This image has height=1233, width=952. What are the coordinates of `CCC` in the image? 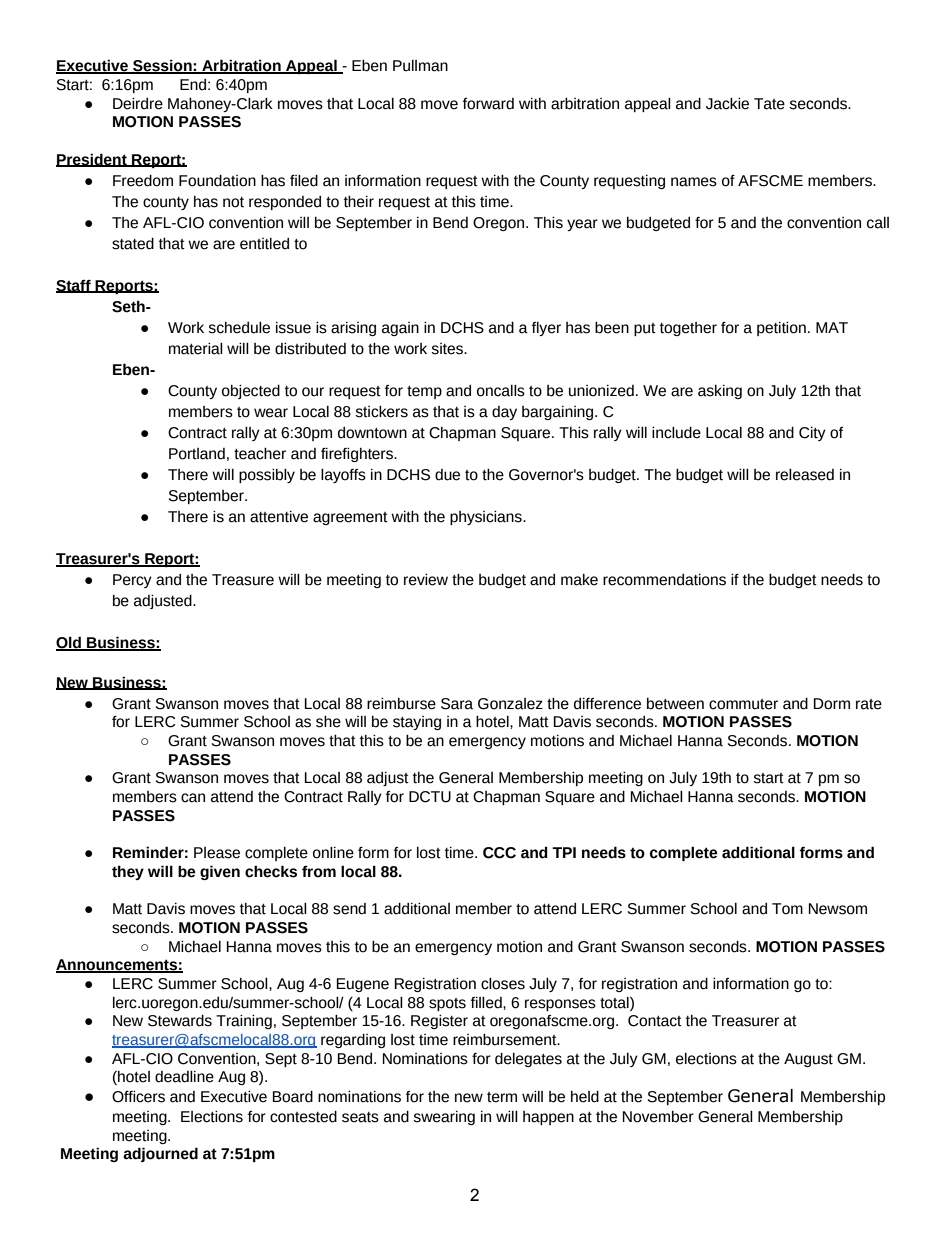 It's located at (499, 853).
